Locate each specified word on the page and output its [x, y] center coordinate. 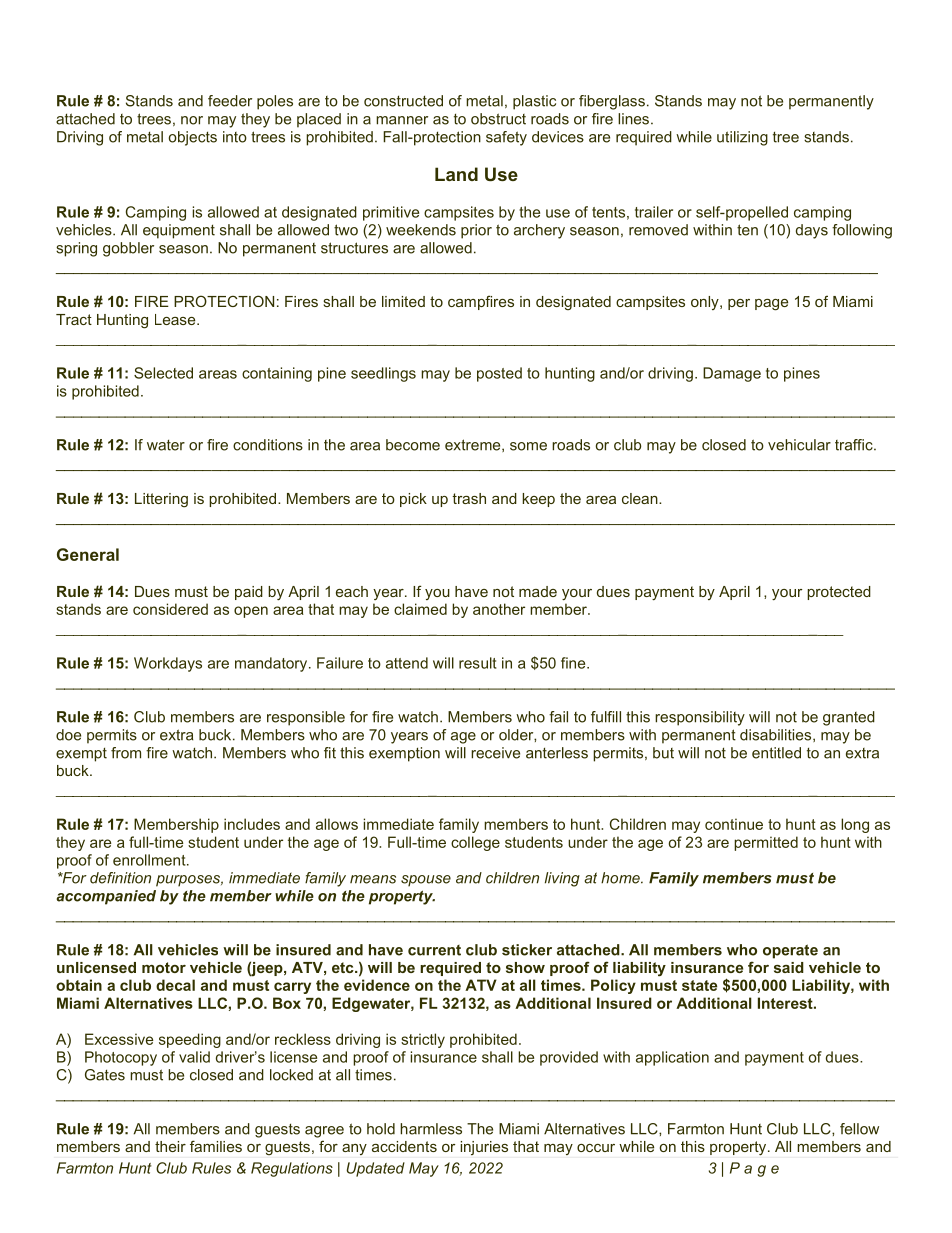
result [477, 663]
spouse [426, 881]
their [170, 1146]
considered [170, 609]
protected [839, 593]
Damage [732, 374]
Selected [163, 373]
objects [193, 138]
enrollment [150, 860]
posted [499, 374]
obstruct [498, 119]
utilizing [742, 138]
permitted [766, 843]
